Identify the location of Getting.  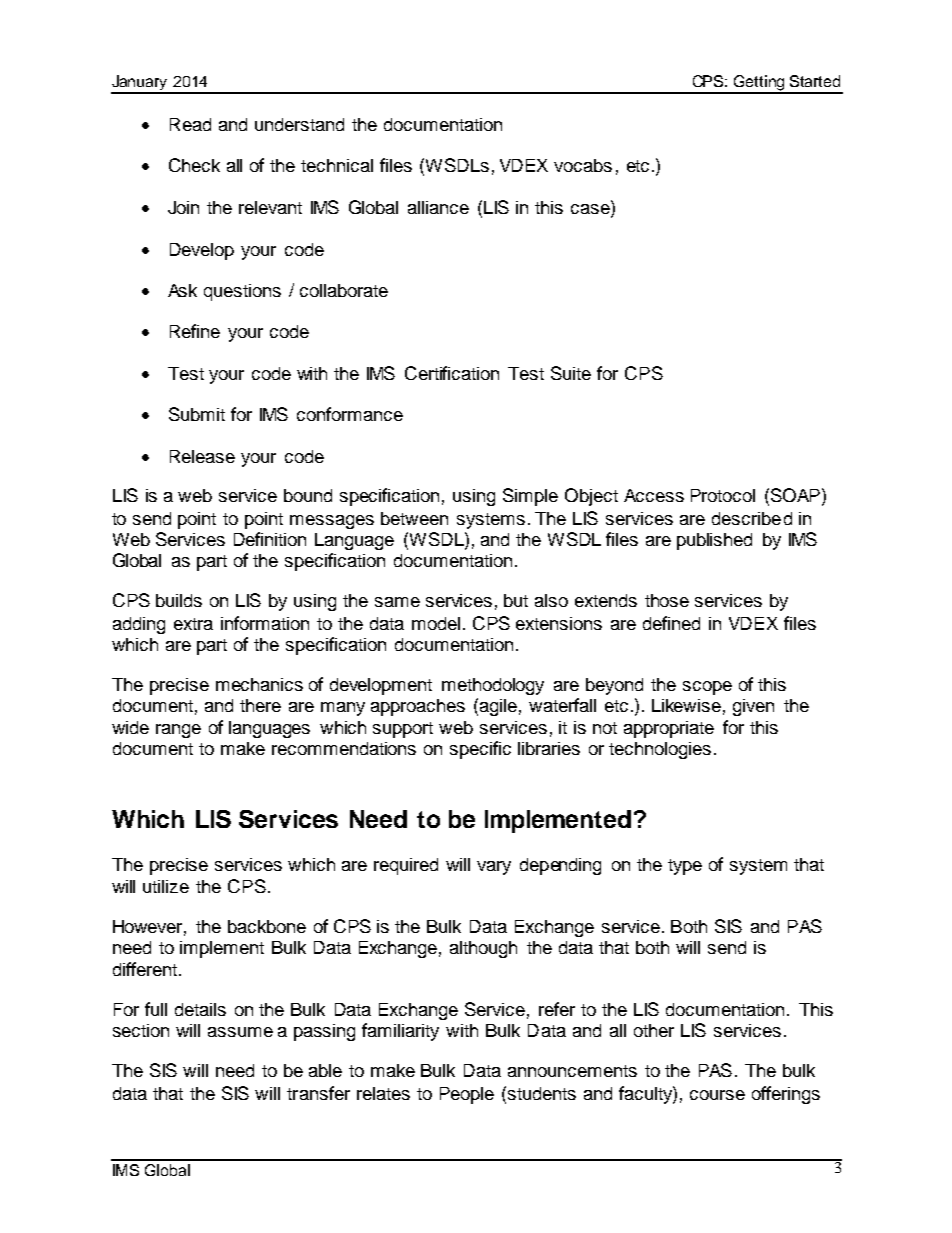
(760, 84).
